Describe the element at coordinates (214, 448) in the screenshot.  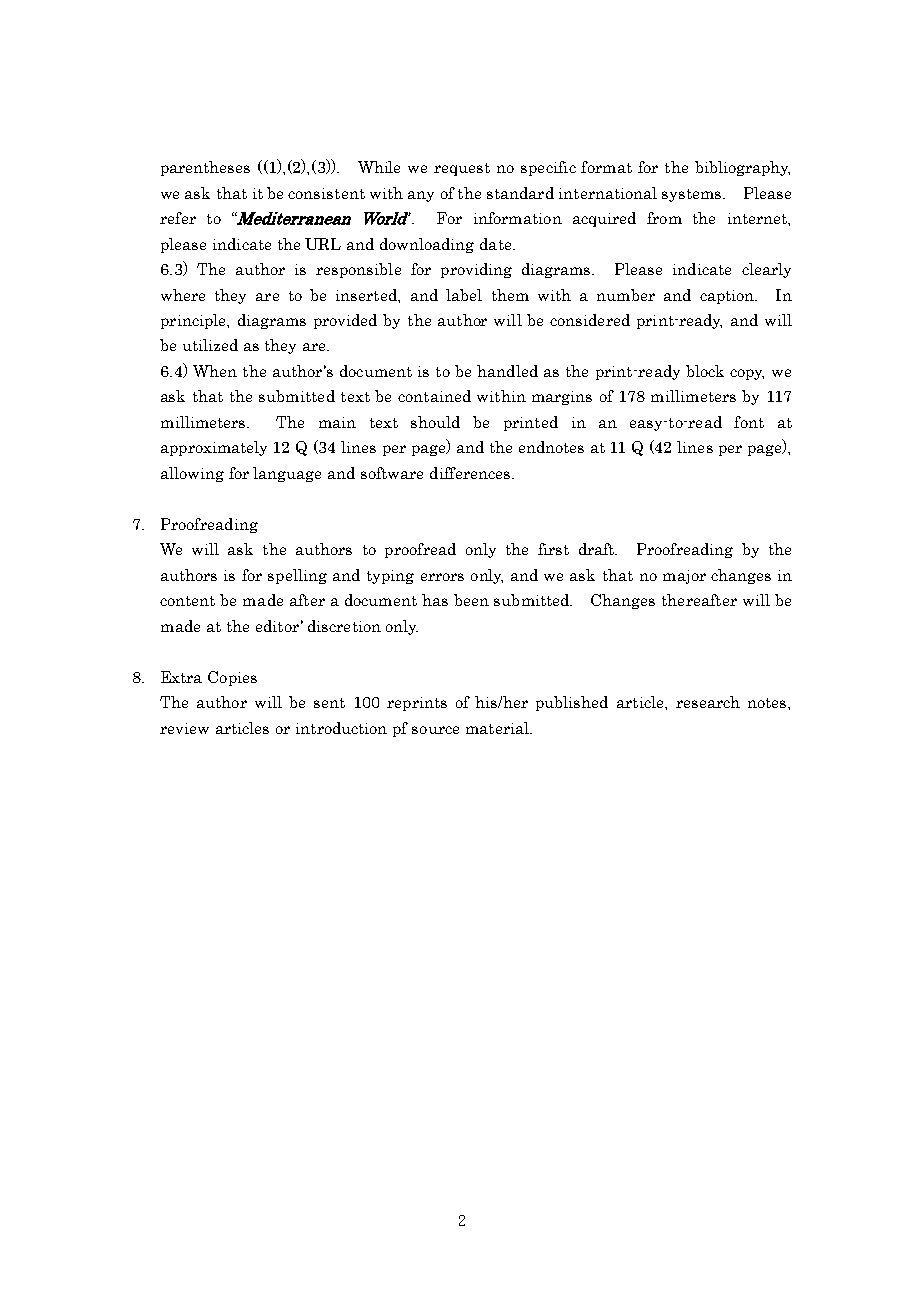
I see `approximately` at that location.
